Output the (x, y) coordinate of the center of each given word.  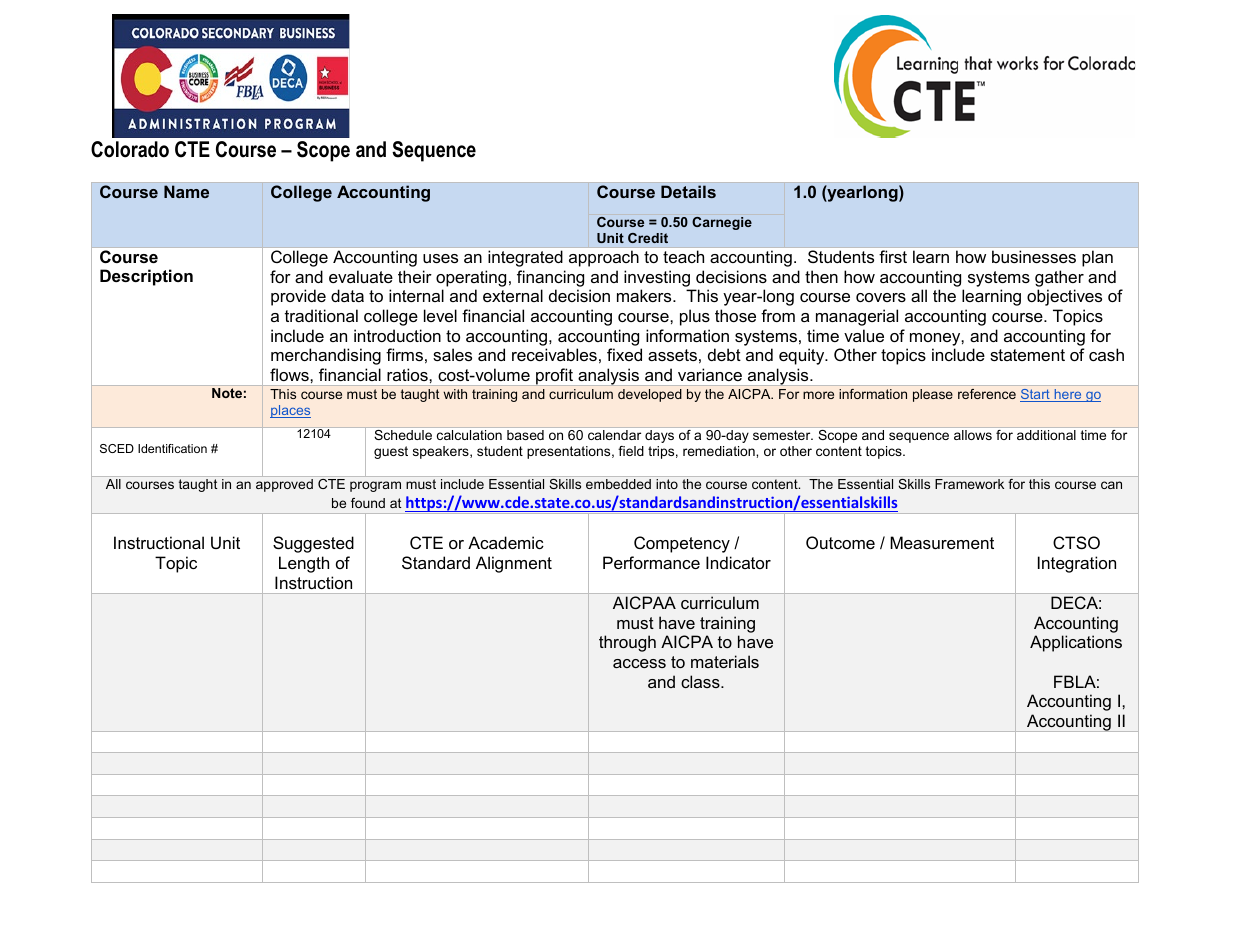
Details (688, 191)
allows (973, 435)
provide (298, 297)
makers (645, 295)
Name (186, 191)
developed (650, 395)
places (290, 411)
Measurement (942, 542)
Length (304, 564)
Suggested (313, 544)
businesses (1034, 256)
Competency (682, 544)
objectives (1064, 297)
